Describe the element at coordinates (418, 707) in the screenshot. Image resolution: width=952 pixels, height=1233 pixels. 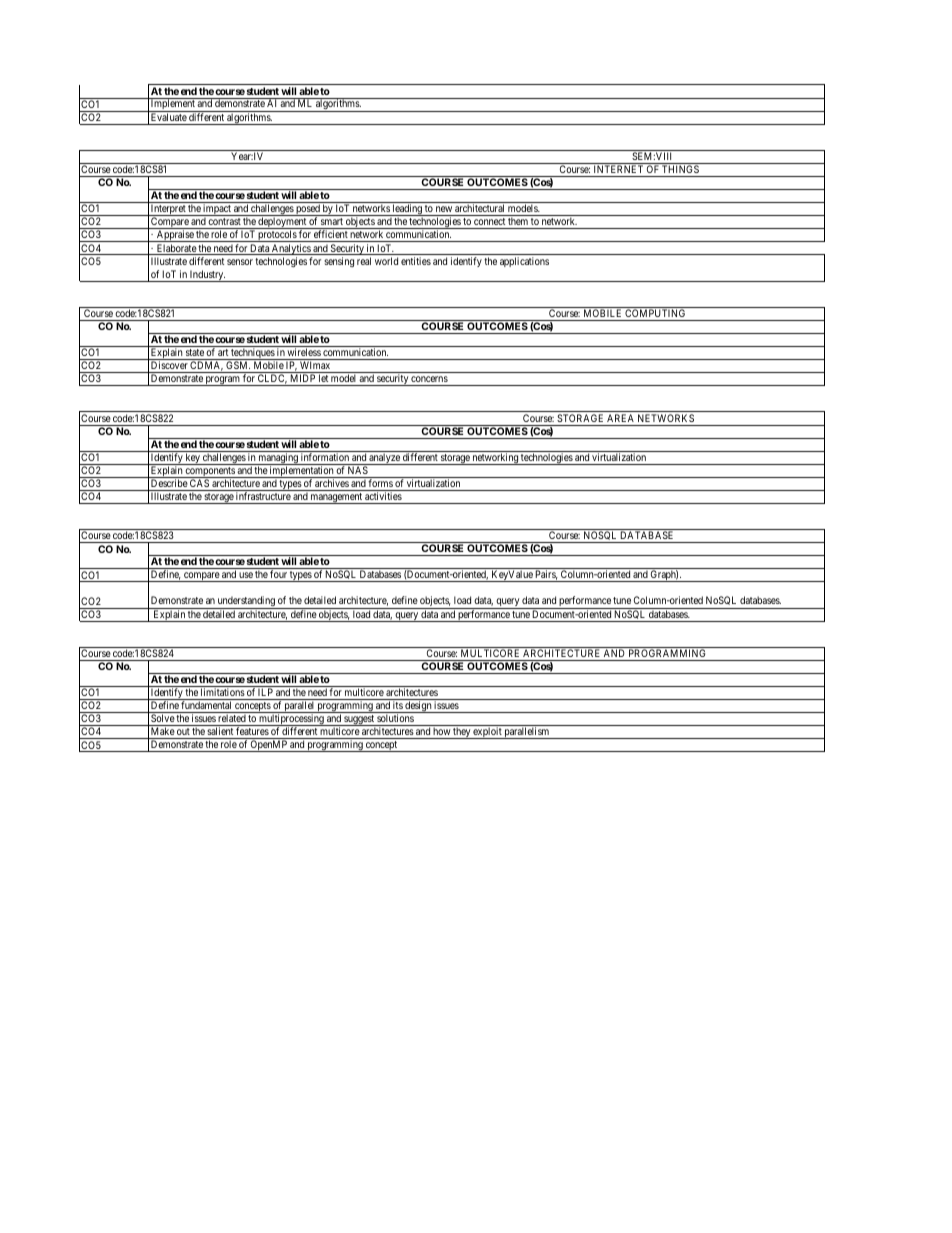
I see `design` at that location.
